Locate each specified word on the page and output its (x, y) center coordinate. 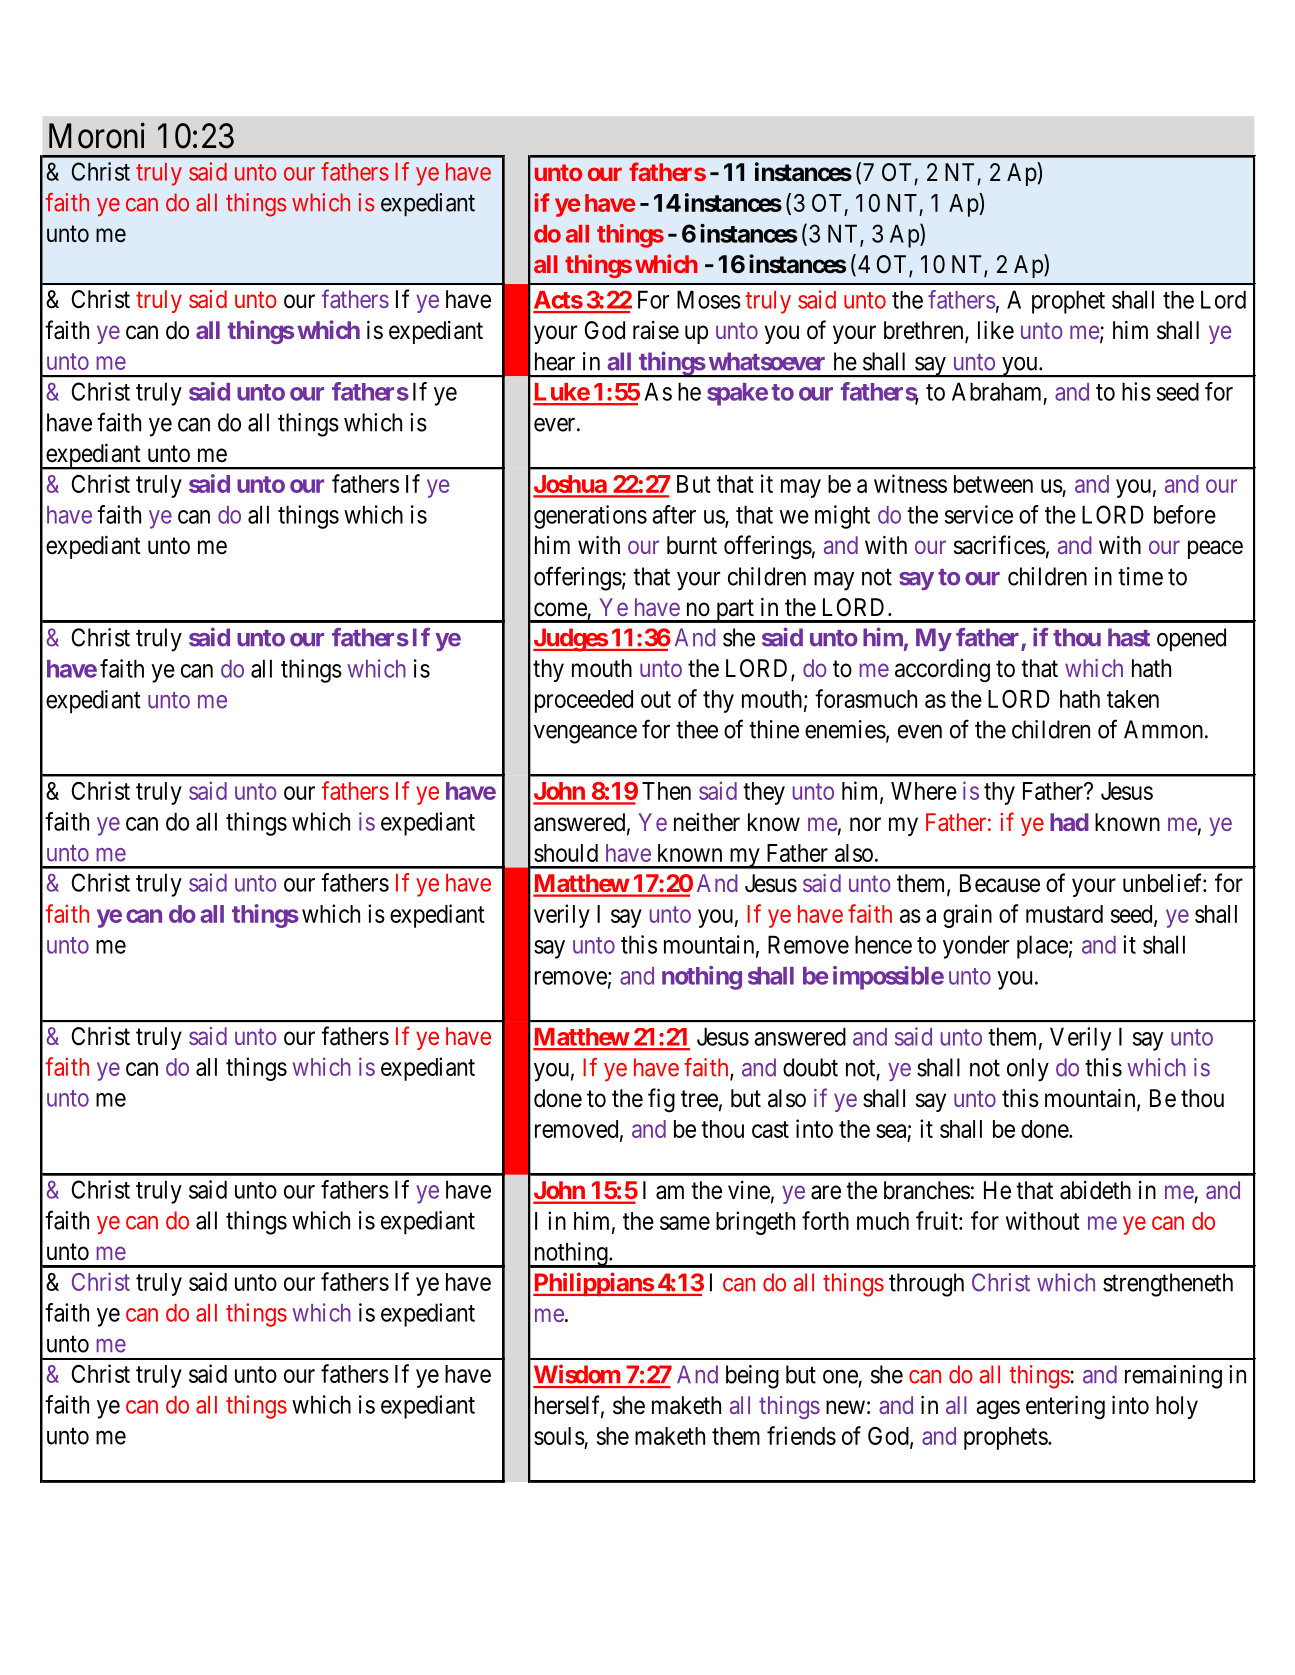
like (996, 330)
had (1069, 822)
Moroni (97, 135)
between (993, 484)
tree (699, 1099)
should (566, 853)
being (752, 1377)
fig (661, 1100)
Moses (709, 299)
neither (707, 822)
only (1028, 1070)
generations (590, 517)
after (674, 514)
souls (559, 1436)
